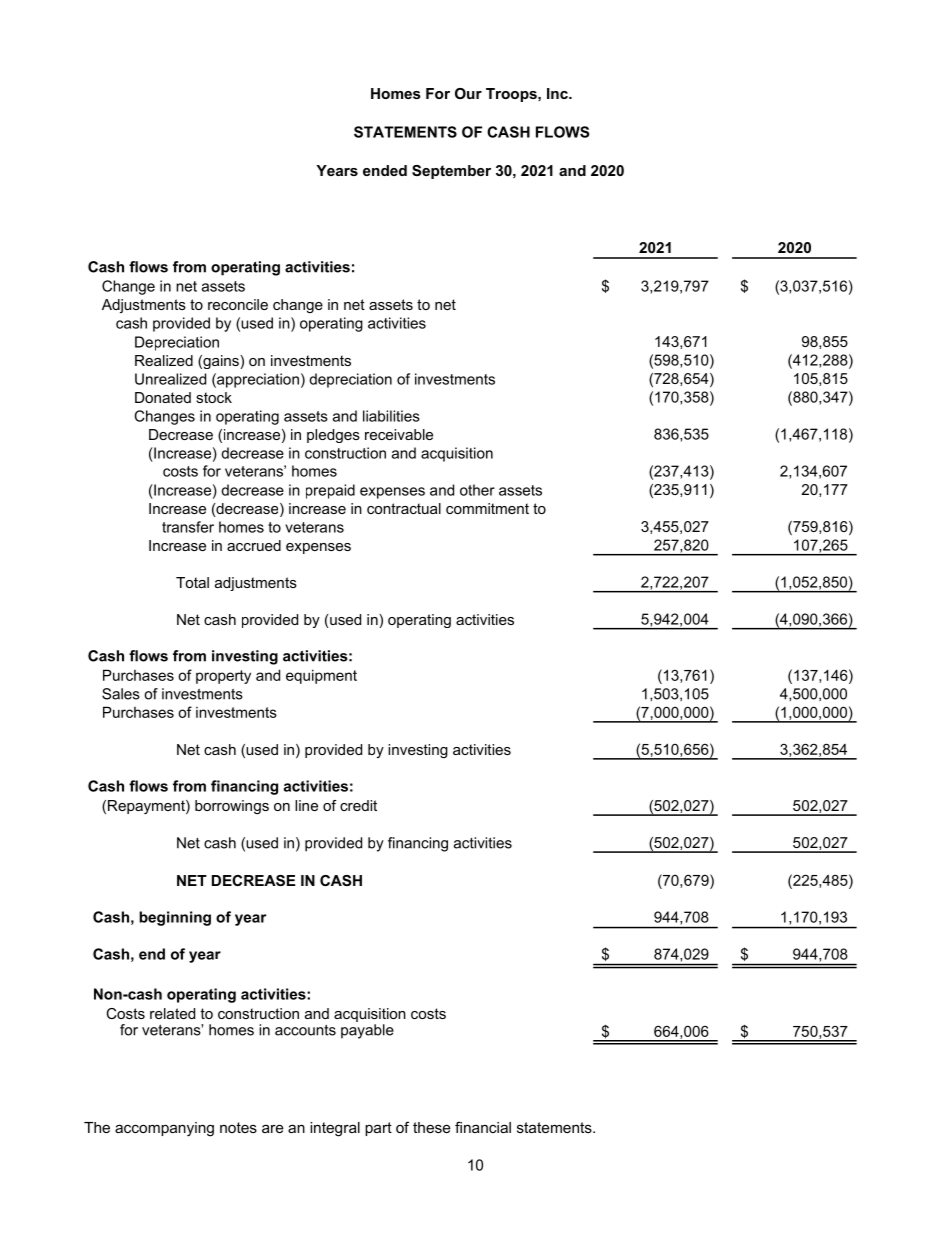  I want to click on integral, so click(335, 1129).
